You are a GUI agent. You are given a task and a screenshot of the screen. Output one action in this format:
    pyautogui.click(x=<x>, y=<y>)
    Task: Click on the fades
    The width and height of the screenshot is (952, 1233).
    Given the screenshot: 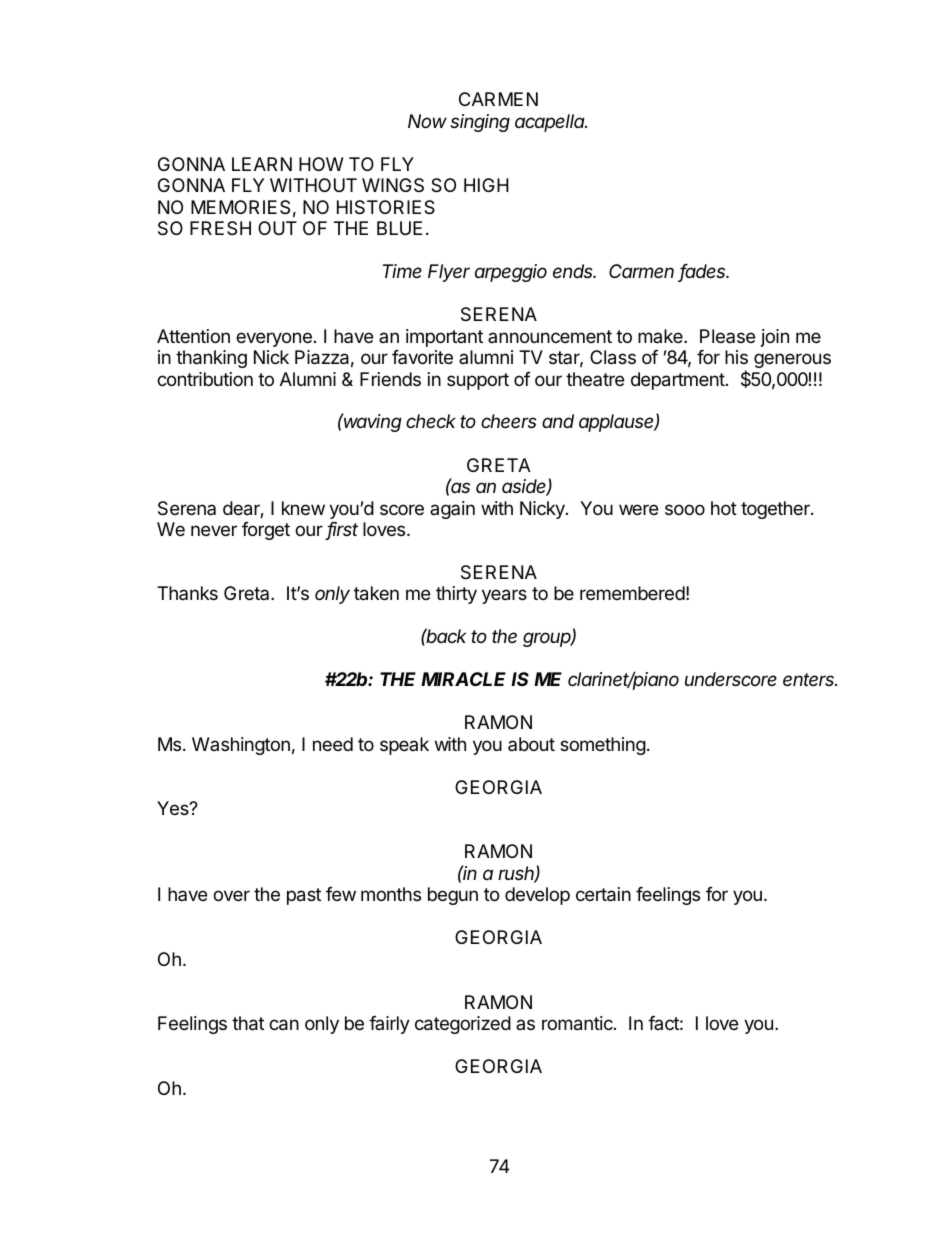 What is the action you would take?
    pyautogui.click(x=704, y=272)
